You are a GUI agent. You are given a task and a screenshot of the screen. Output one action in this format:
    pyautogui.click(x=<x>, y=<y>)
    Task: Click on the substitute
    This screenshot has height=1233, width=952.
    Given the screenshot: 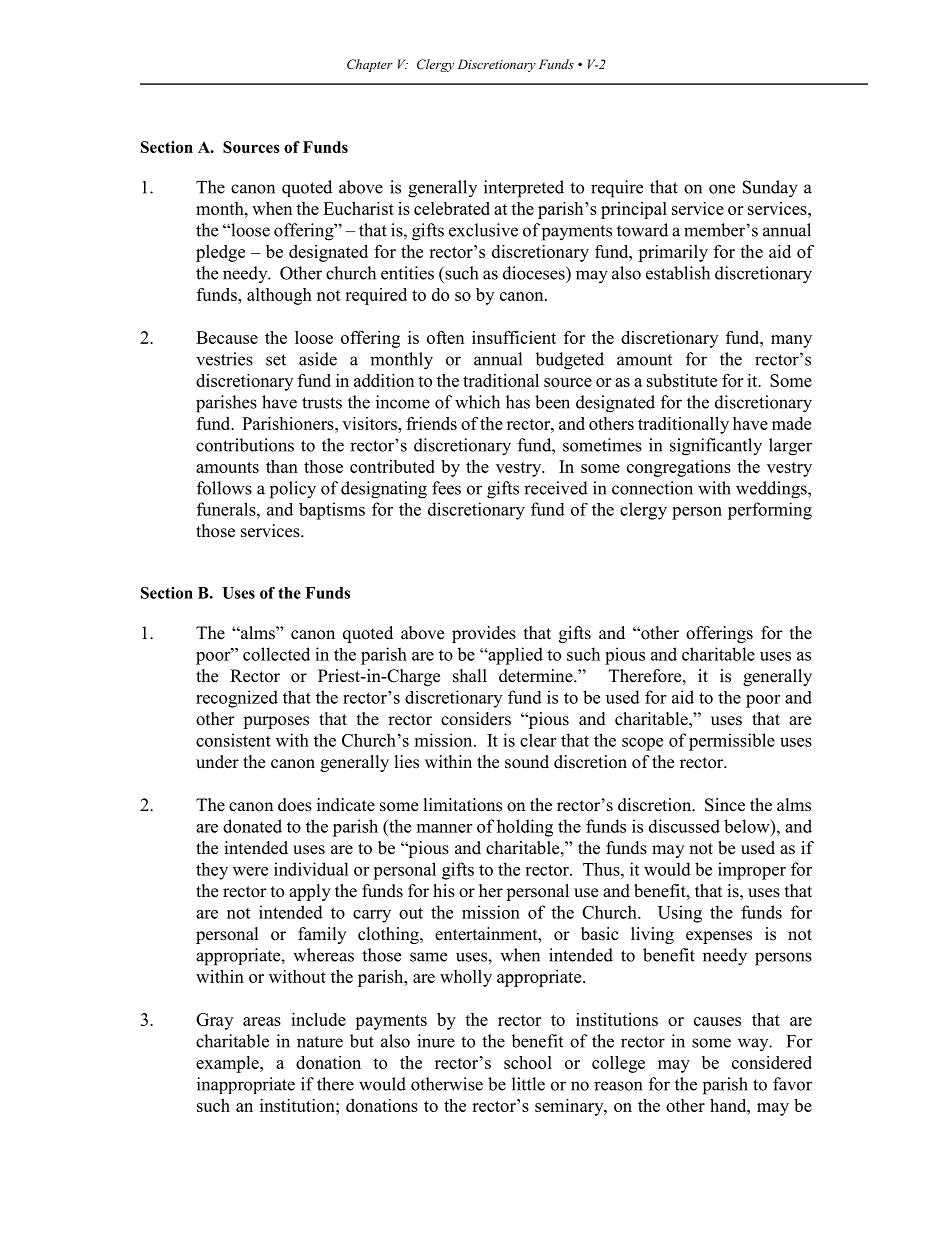 What is the action you would take?
    pyautogui.click(x=682, y=380)
